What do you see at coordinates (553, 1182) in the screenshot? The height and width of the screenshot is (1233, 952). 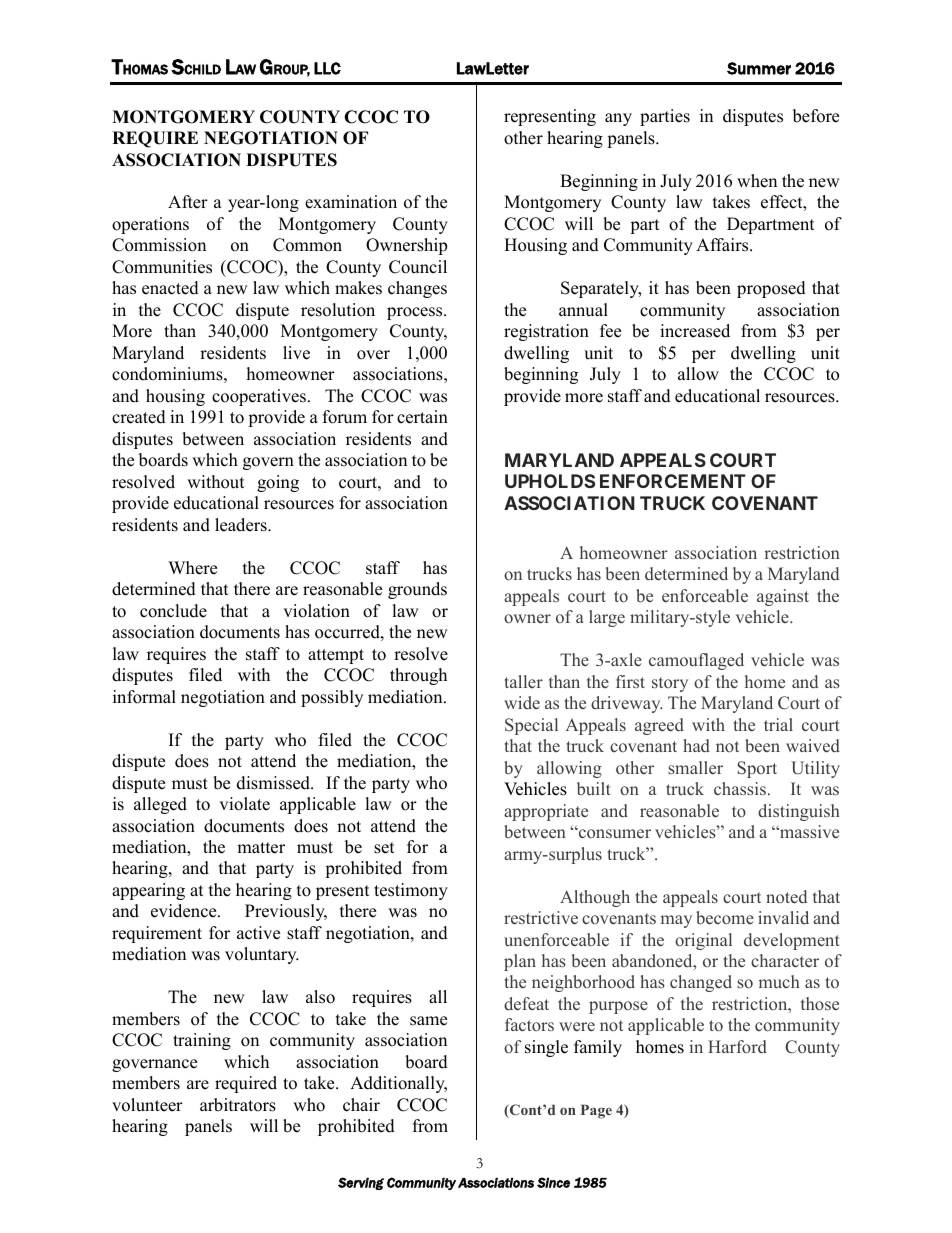 I see `Since` at bounding box center [553, 1182].
